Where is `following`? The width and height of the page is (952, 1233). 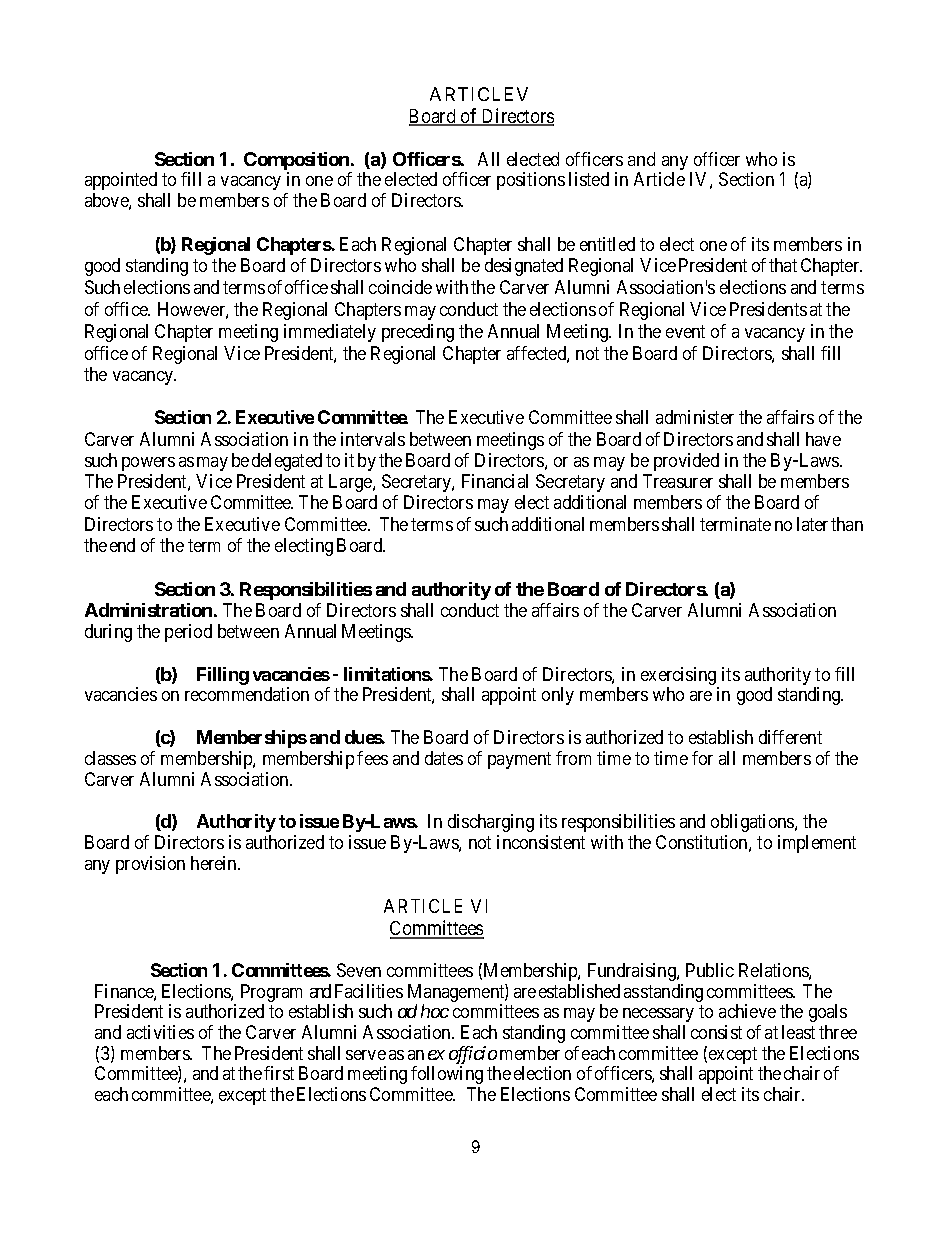
following is located at coordinates (447, 1075).
